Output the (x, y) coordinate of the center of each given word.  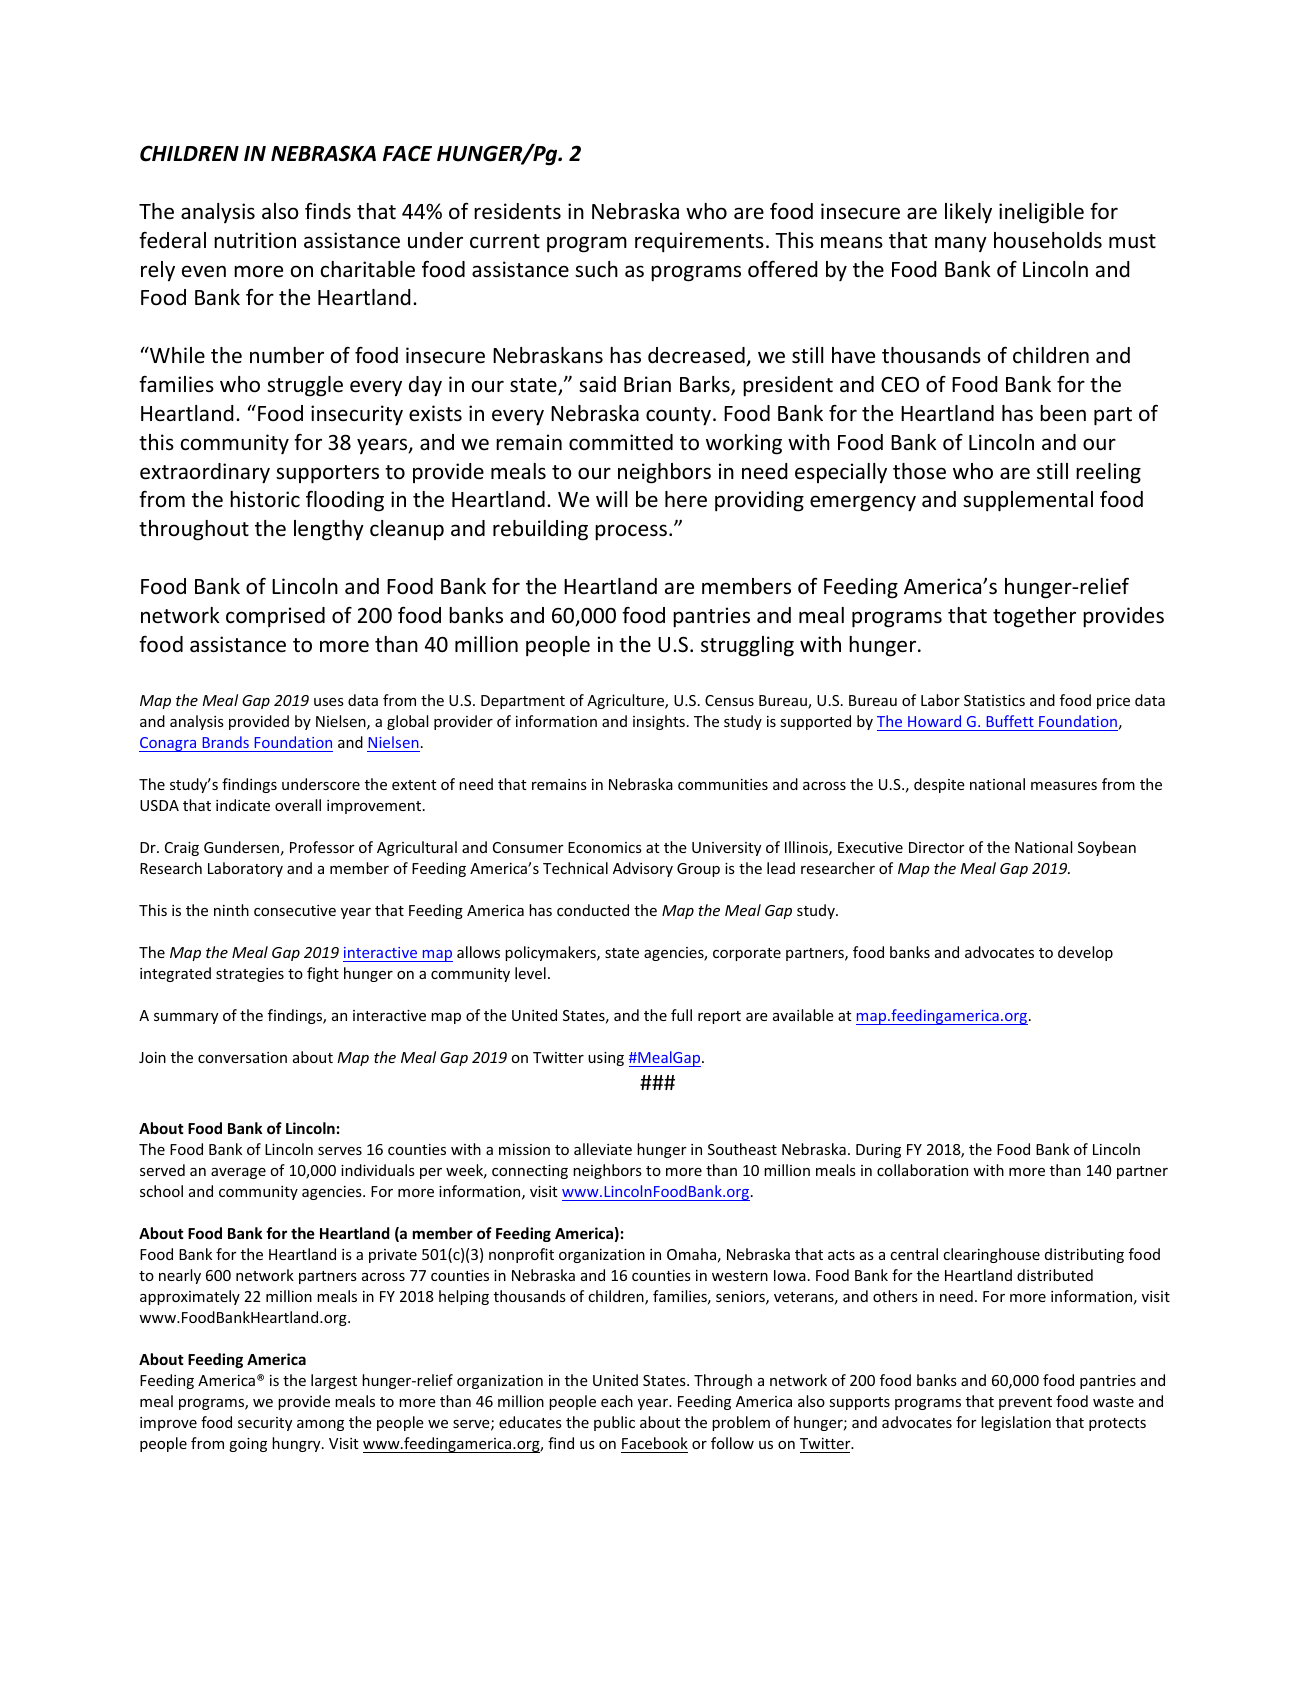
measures (1064, 786)
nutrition (255, 240)
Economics (605, 847)
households (1048, 240)
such (596, 269)
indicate (243, 805)
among (320, 1425)
